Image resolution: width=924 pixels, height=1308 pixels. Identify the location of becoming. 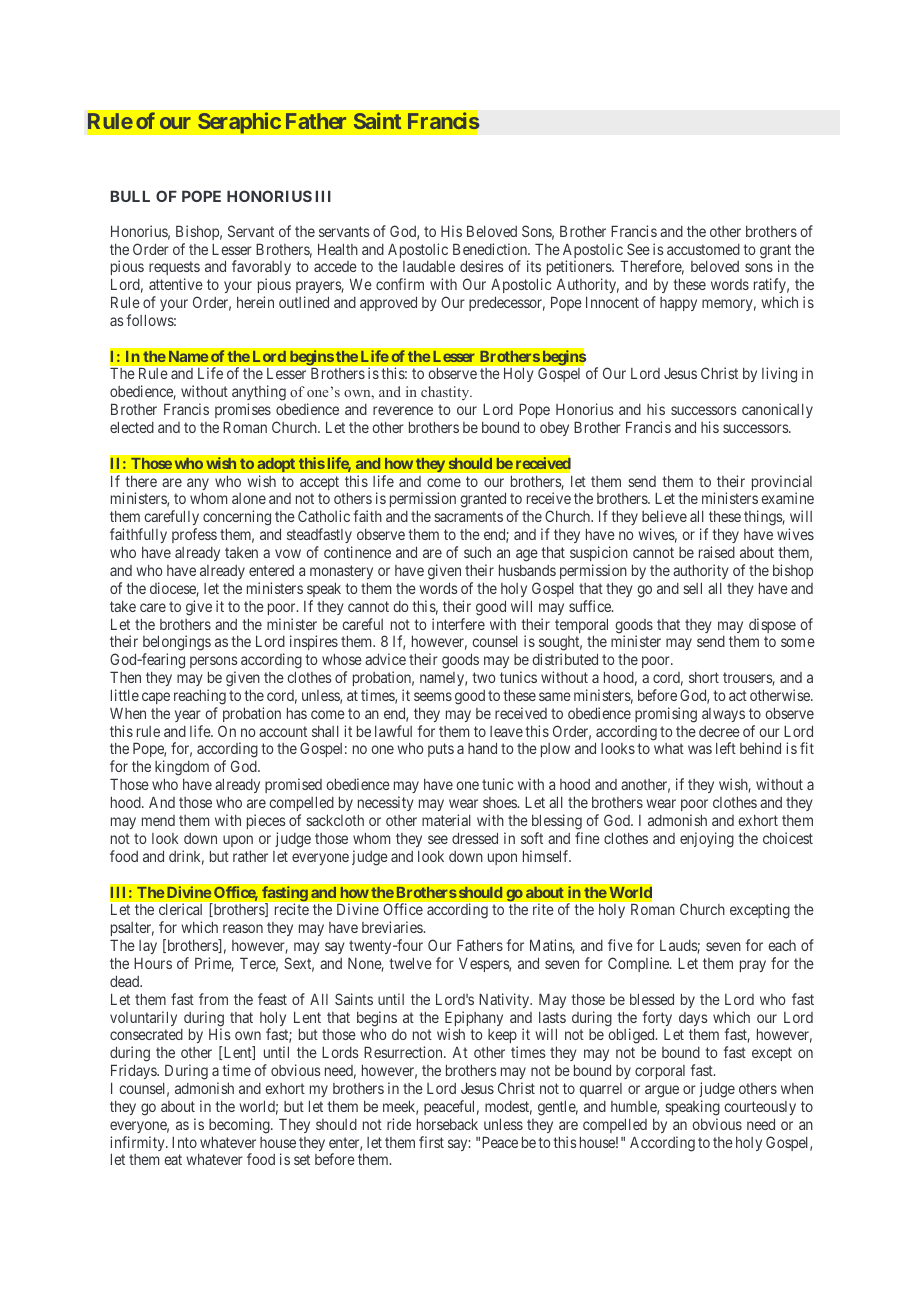
(240, 1126).
